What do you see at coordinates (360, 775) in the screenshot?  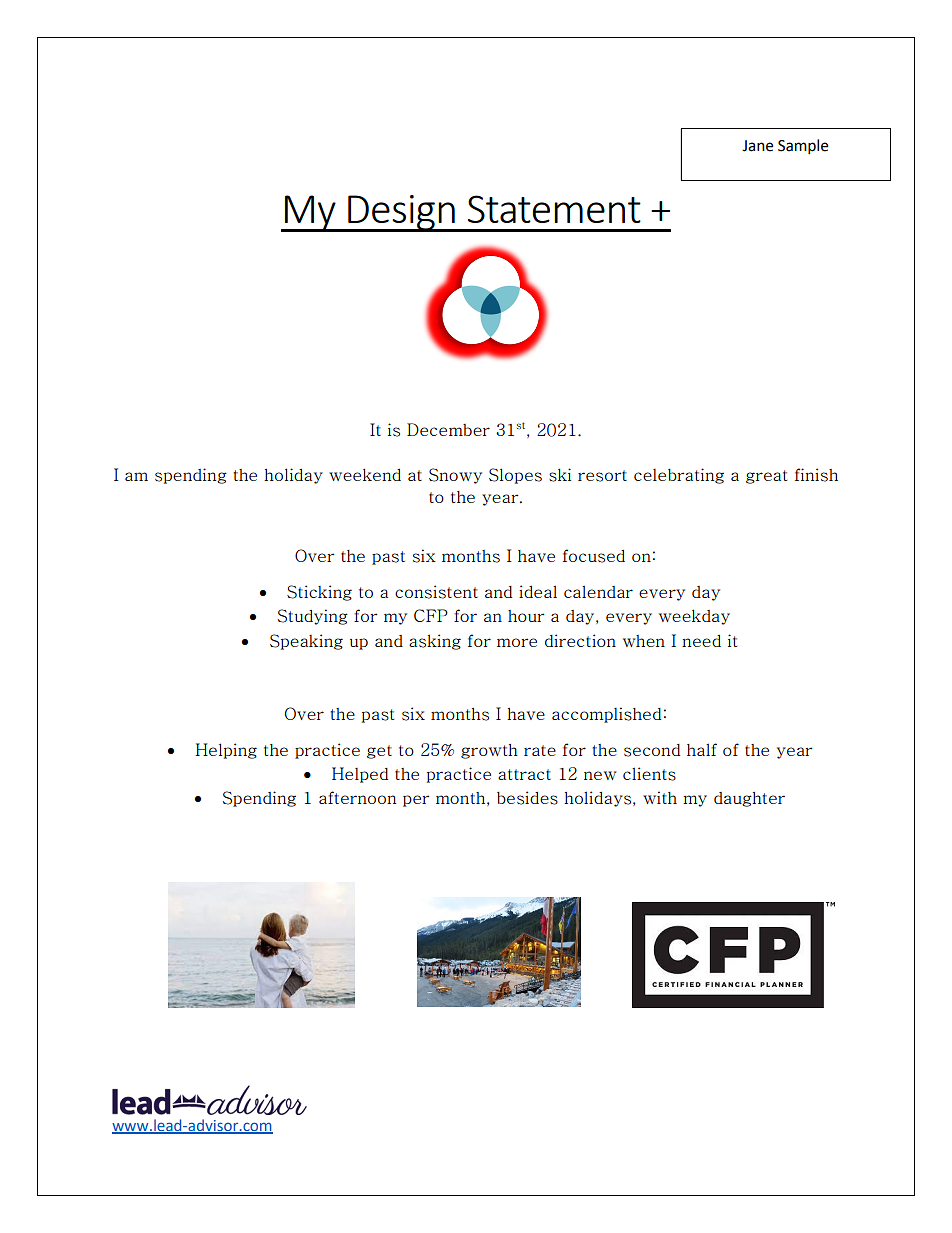 I see `Helped` at bounding box center [360, 775].
